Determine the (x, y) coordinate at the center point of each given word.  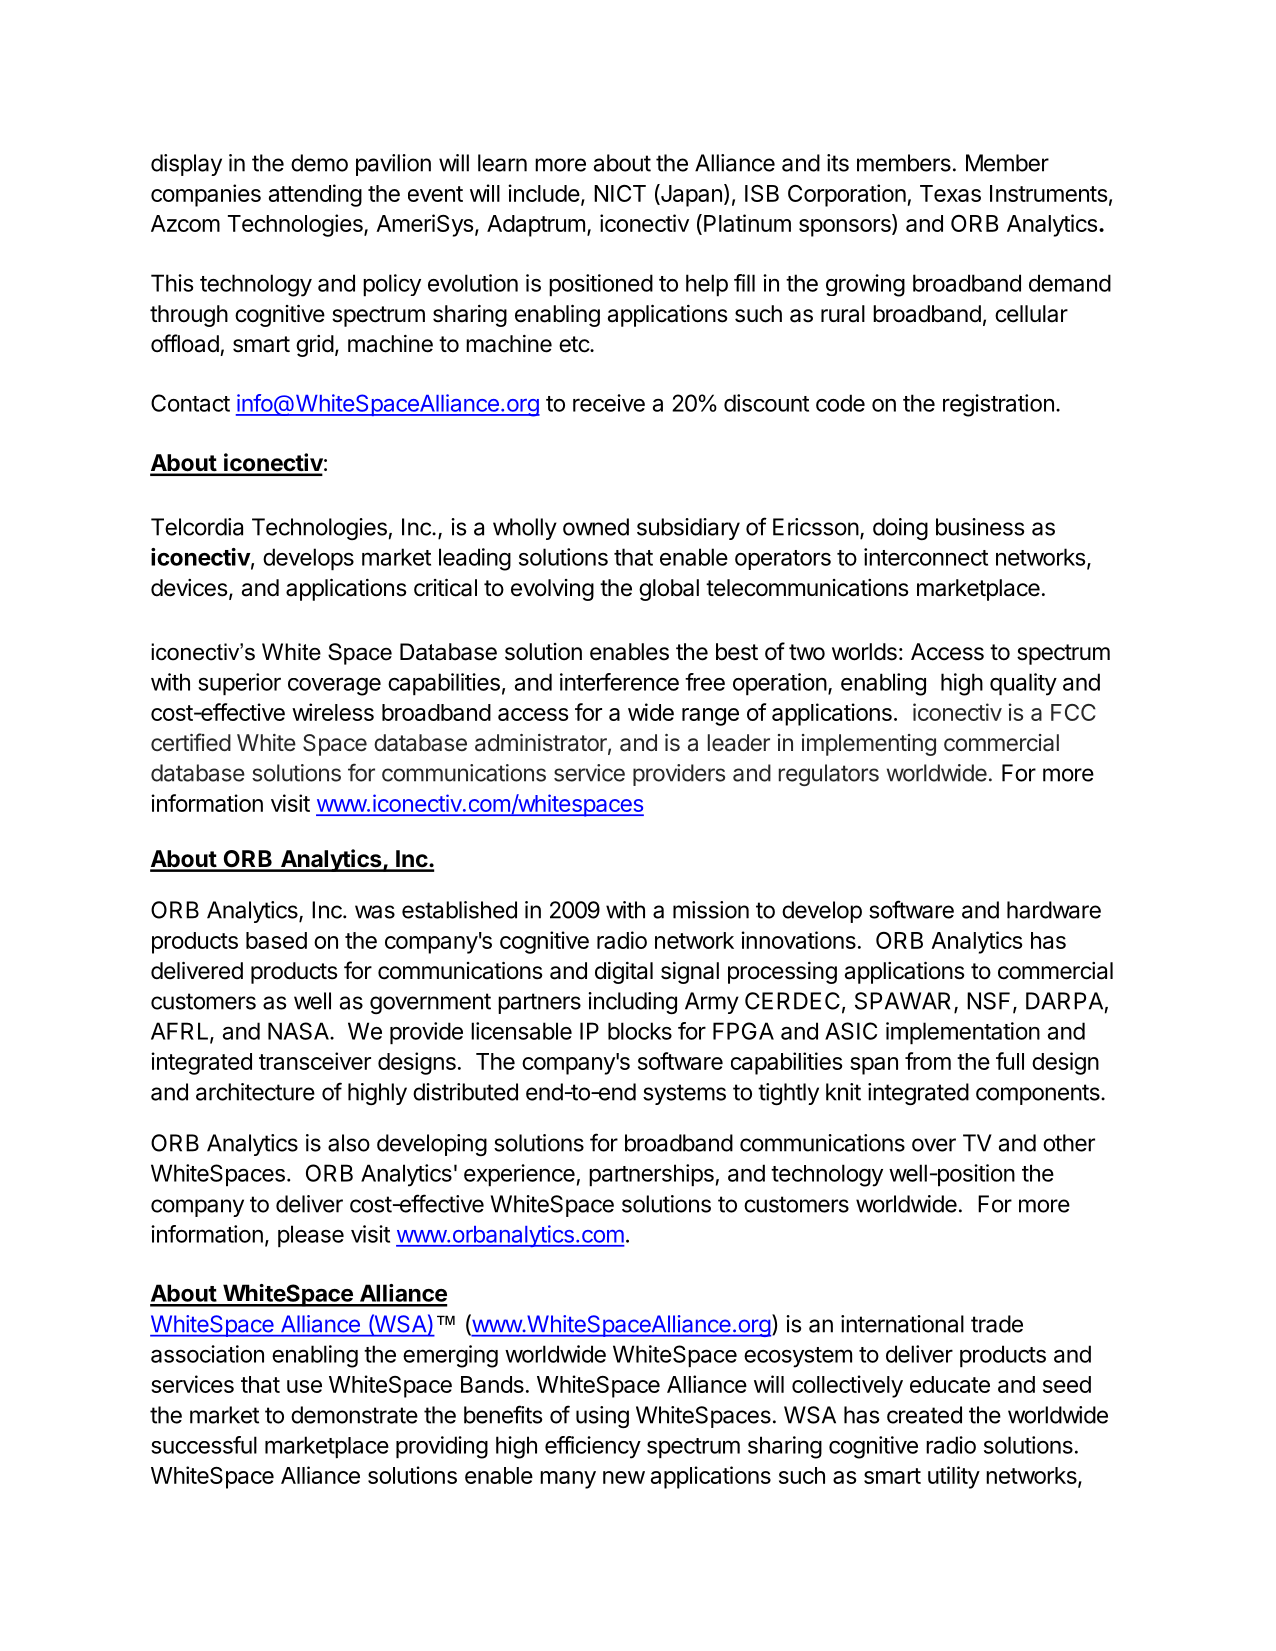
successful (204, 1445)
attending (315, 195)
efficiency (593, 1447)
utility (954, 1477)
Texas (950, 193)
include (544, 193)
